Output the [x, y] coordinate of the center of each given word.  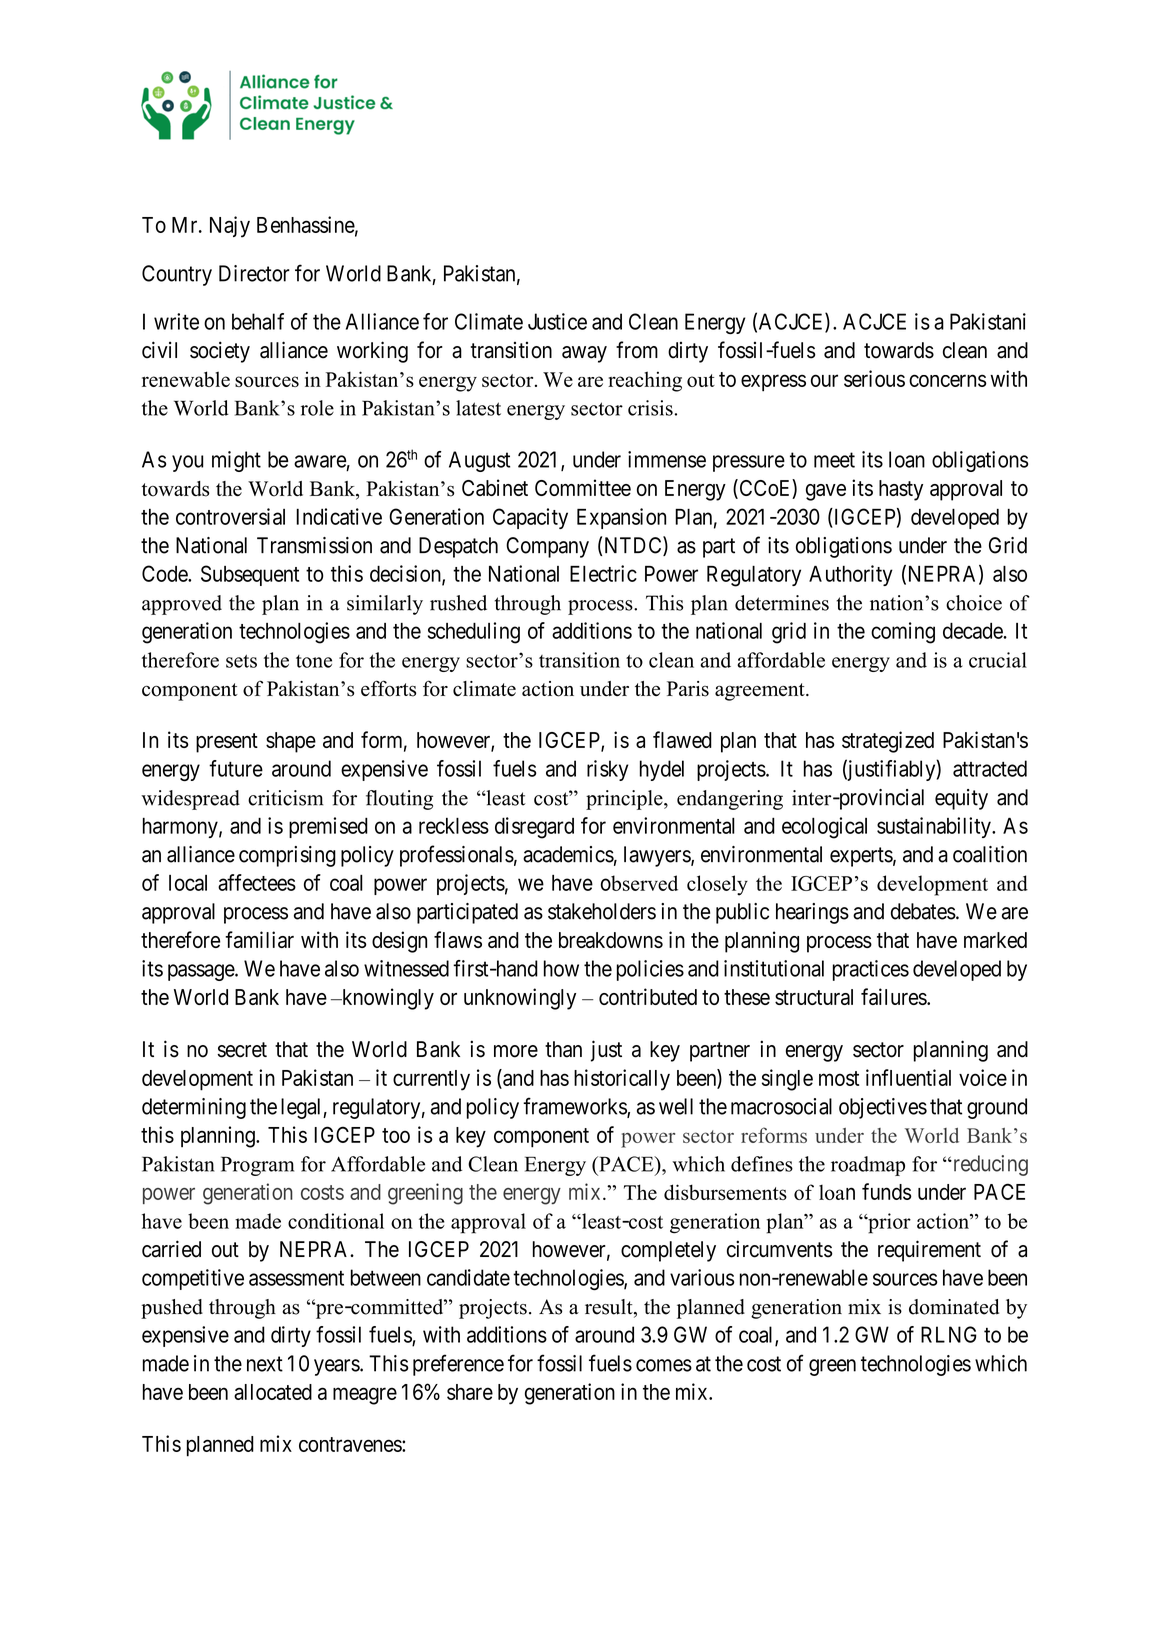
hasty [901, 490]
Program [257, 1166]
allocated [273, 1392]
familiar [259, 939]
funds [887, 1191]
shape [291, 742]
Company [547, 547]
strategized [888, 742]
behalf [258, 321]
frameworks [575, 1107]
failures [894, 996]
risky [608, 770]
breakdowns [611, 940]
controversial [230, 516]
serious [874, 378]
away [584, 354]
